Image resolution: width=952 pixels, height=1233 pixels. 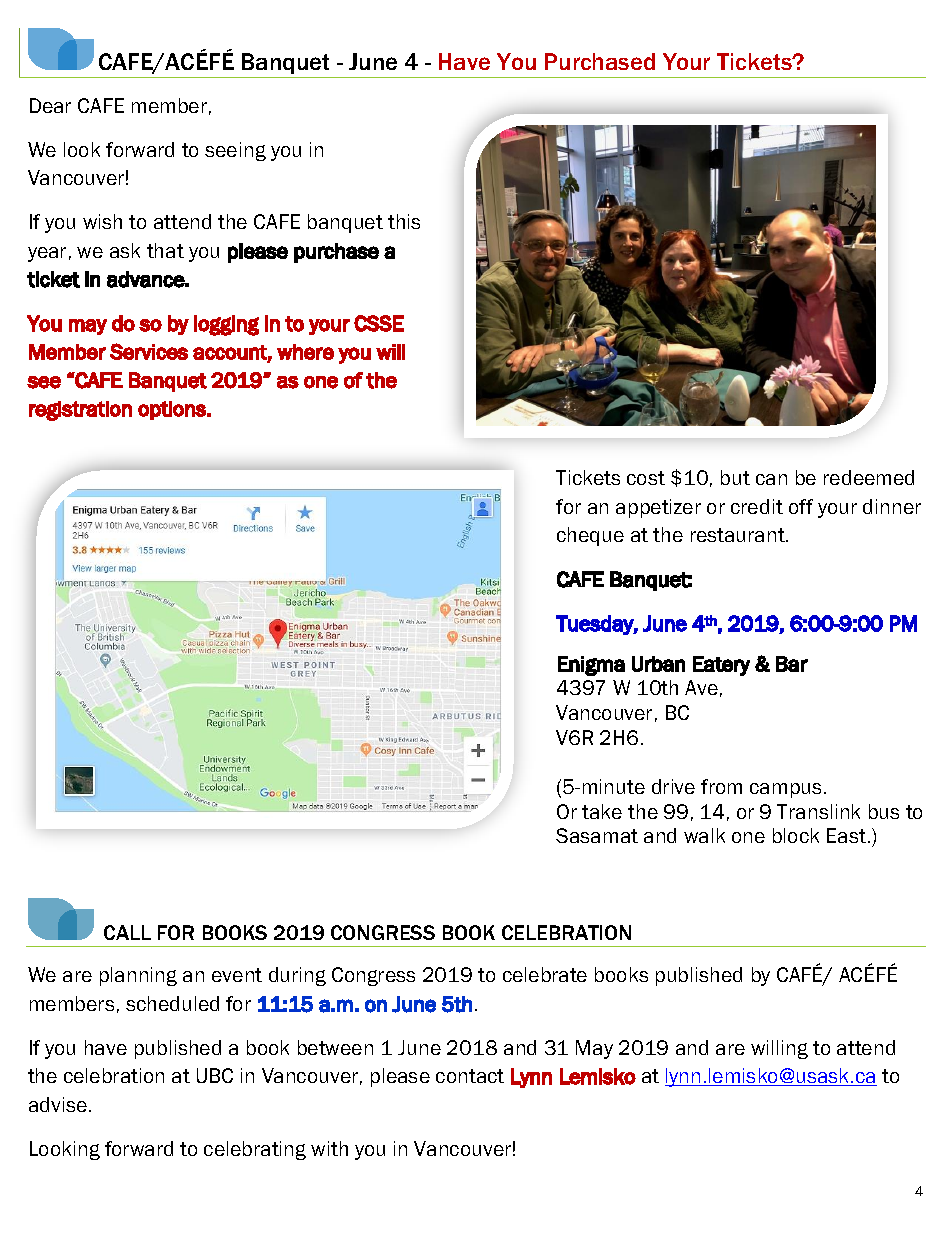 I want to click on but, so click(x=735, y=477).
